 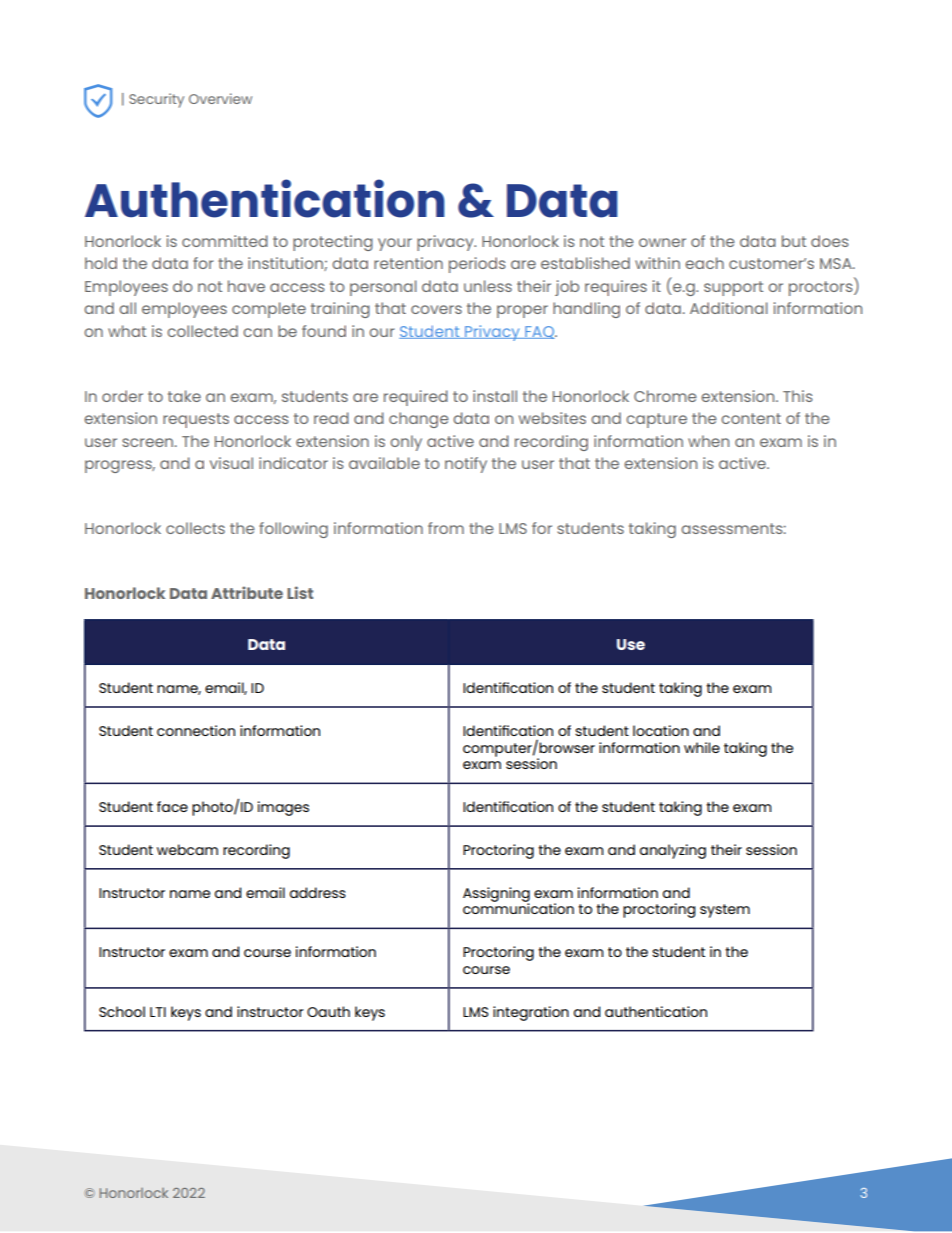 What do you see at coordinates (172, 806) in the screenshot?
I see `face` at bounding box center [172, 806].
